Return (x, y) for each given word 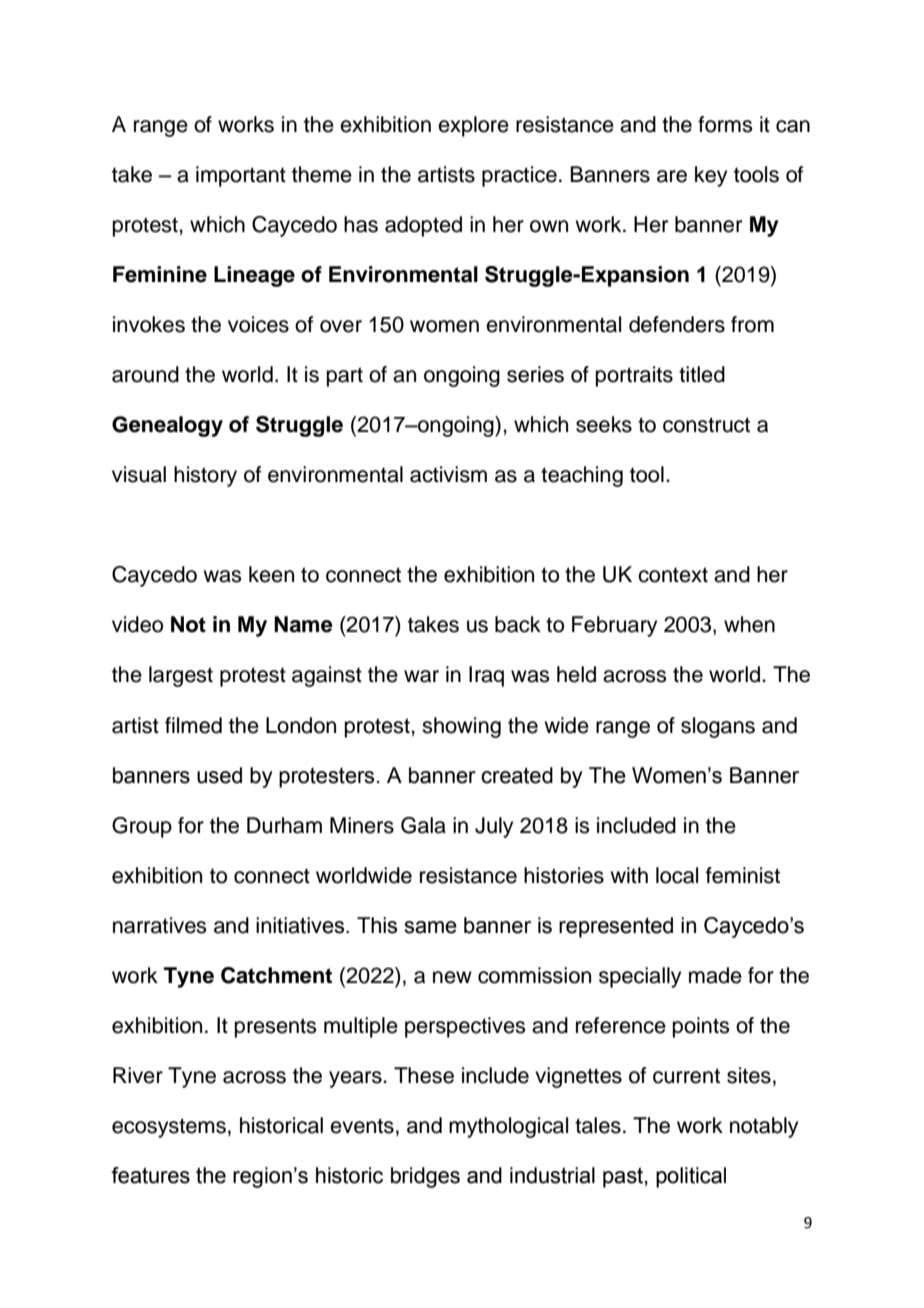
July (494, 827)
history (205, 476)
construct (706, 425)
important (241, 176)
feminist (743, 875)
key (711, 176)
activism (448, 474)
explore (473, 126)
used (219, 775)
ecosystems (169, 1128)
